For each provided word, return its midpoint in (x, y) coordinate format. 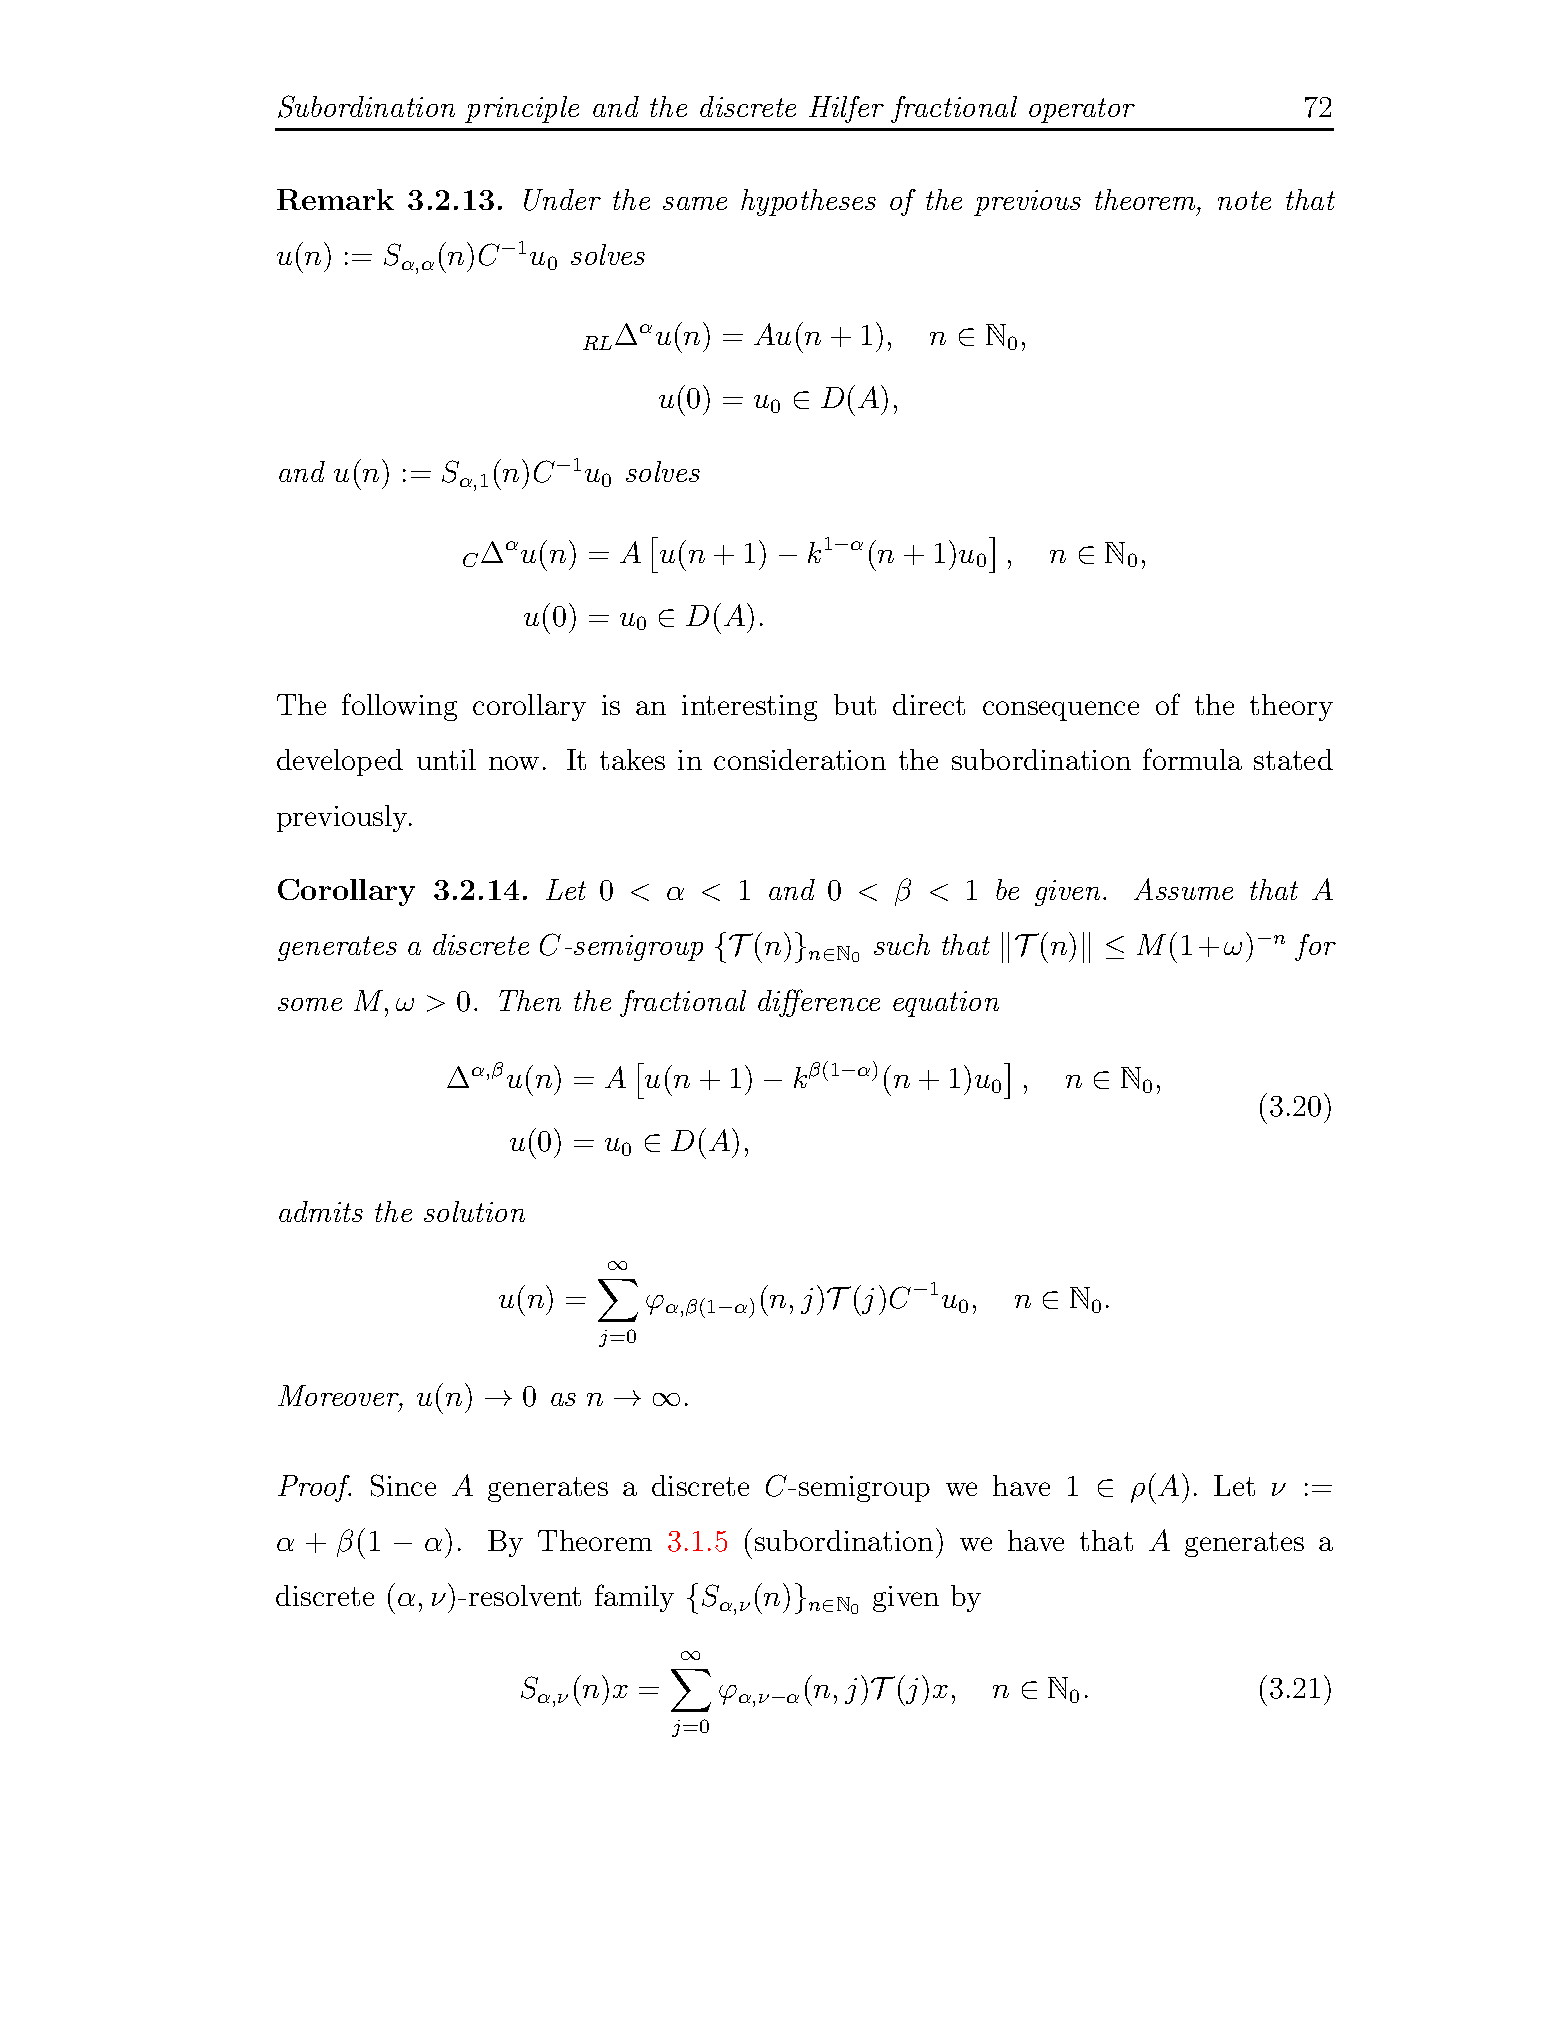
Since (403, 1485)
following (399, 707)
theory (1291, 707)
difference (819, 1003)
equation (946, 1004)
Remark (335, 199)
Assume (1183, 889)
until (446, 759)
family (634, 1598)
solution (474, 1211)
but (855, 704)
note (1244, 200)
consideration (800, 759)
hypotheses (808, 202)
